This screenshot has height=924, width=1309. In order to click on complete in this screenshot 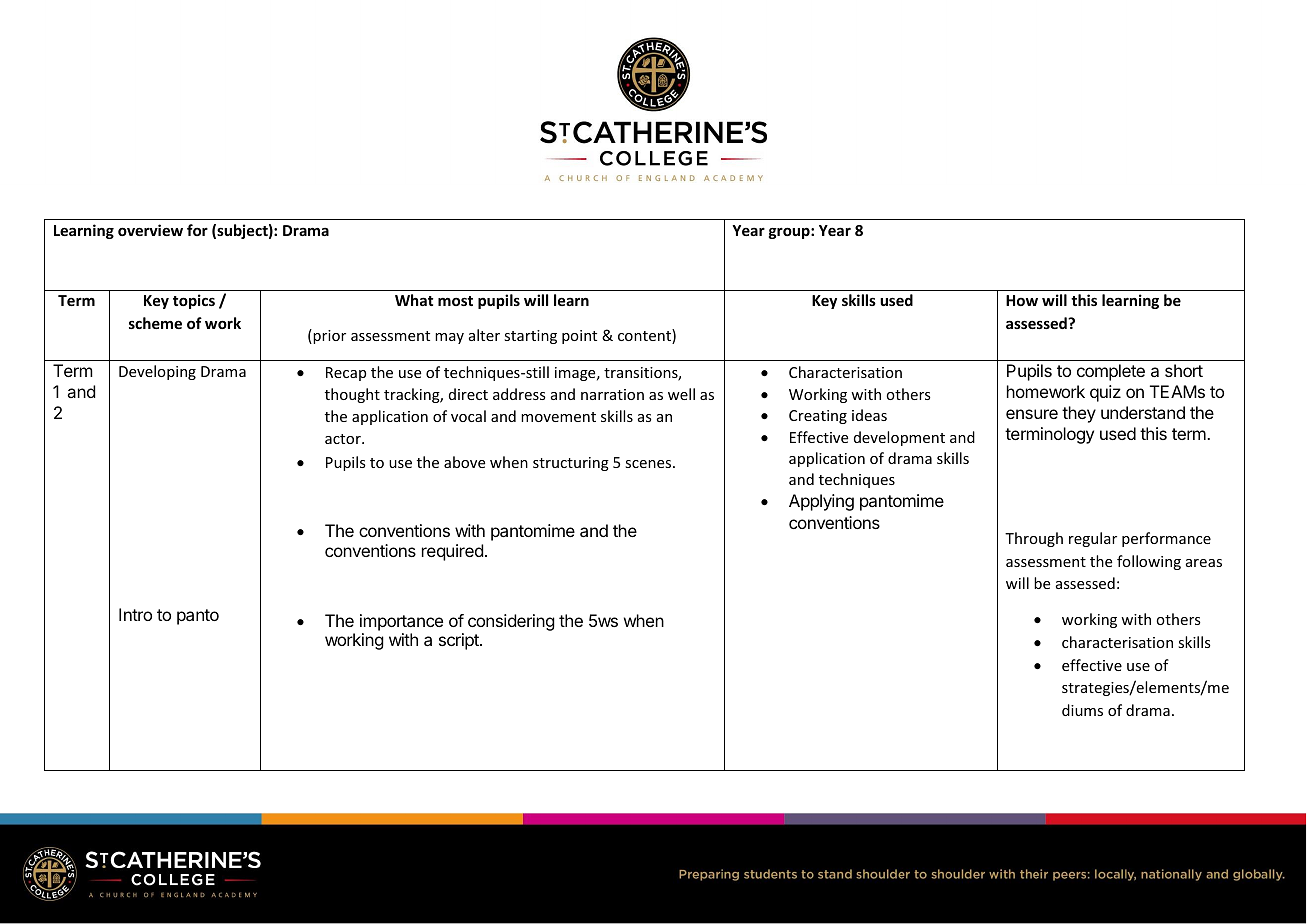, I will do `click(1111, 372)`.
